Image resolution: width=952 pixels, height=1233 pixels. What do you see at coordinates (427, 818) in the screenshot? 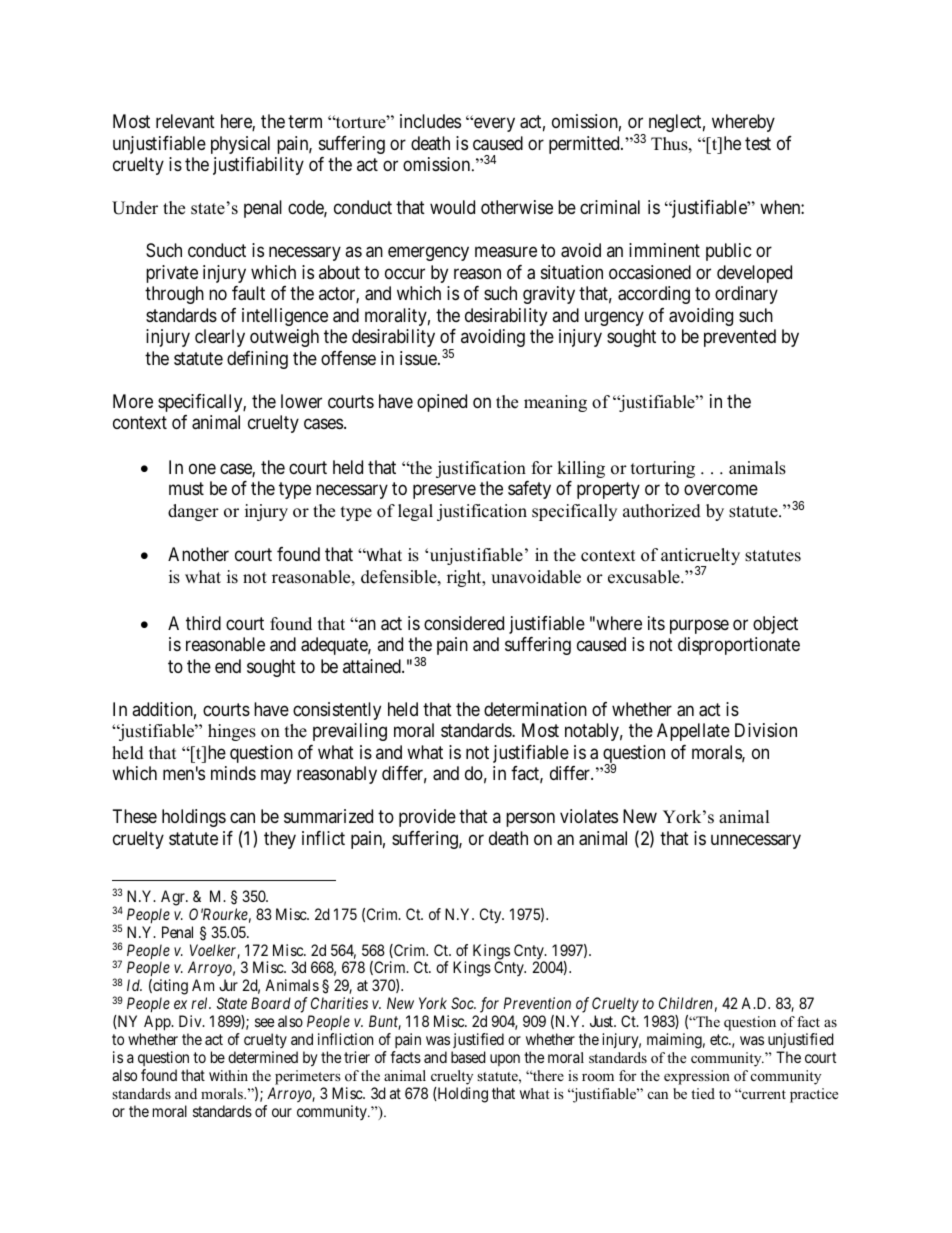
I see `provide` at bounding box center [427, 818].
